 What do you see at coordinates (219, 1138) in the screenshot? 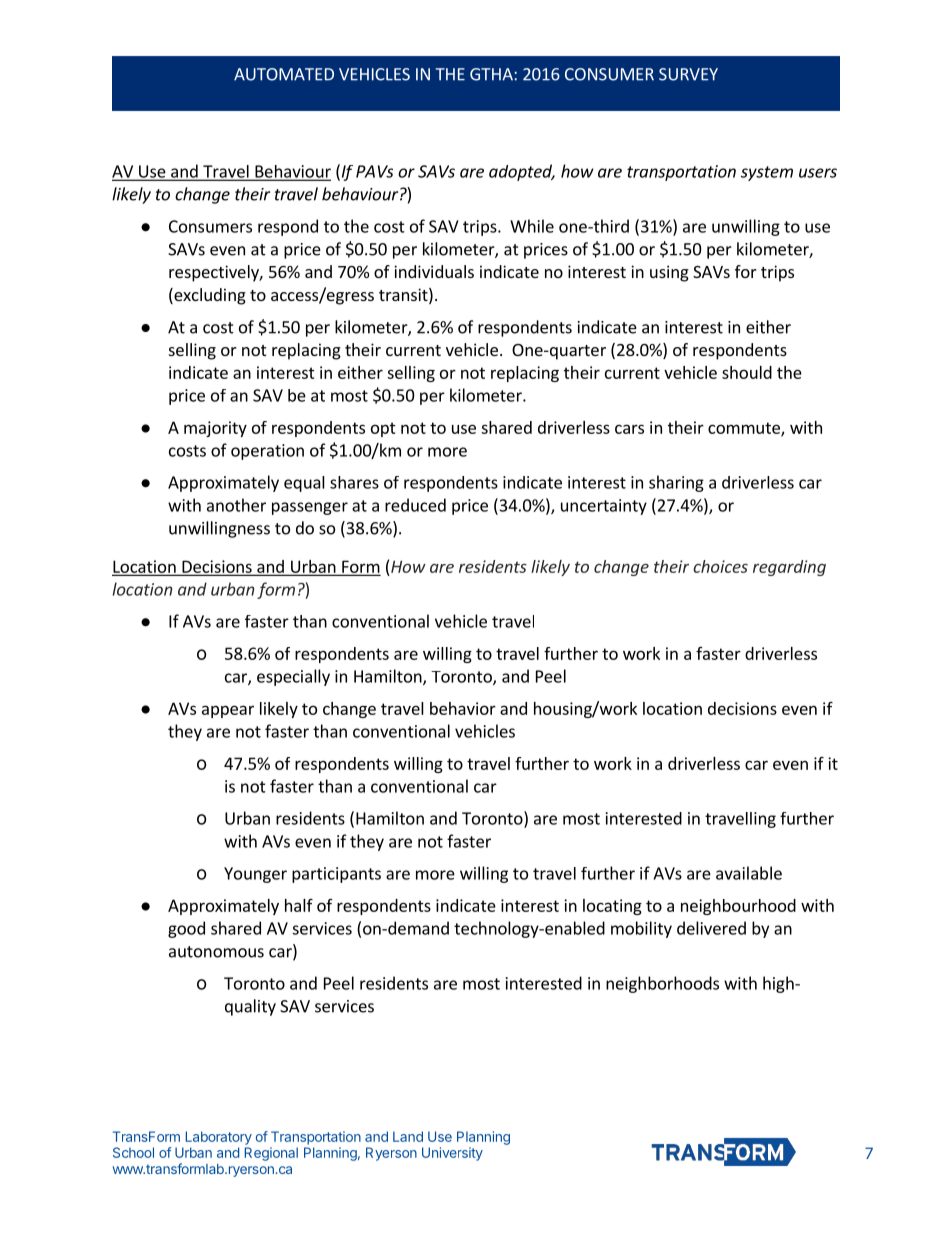
I see `Laboratory` at bounding box center [219, 1138].
